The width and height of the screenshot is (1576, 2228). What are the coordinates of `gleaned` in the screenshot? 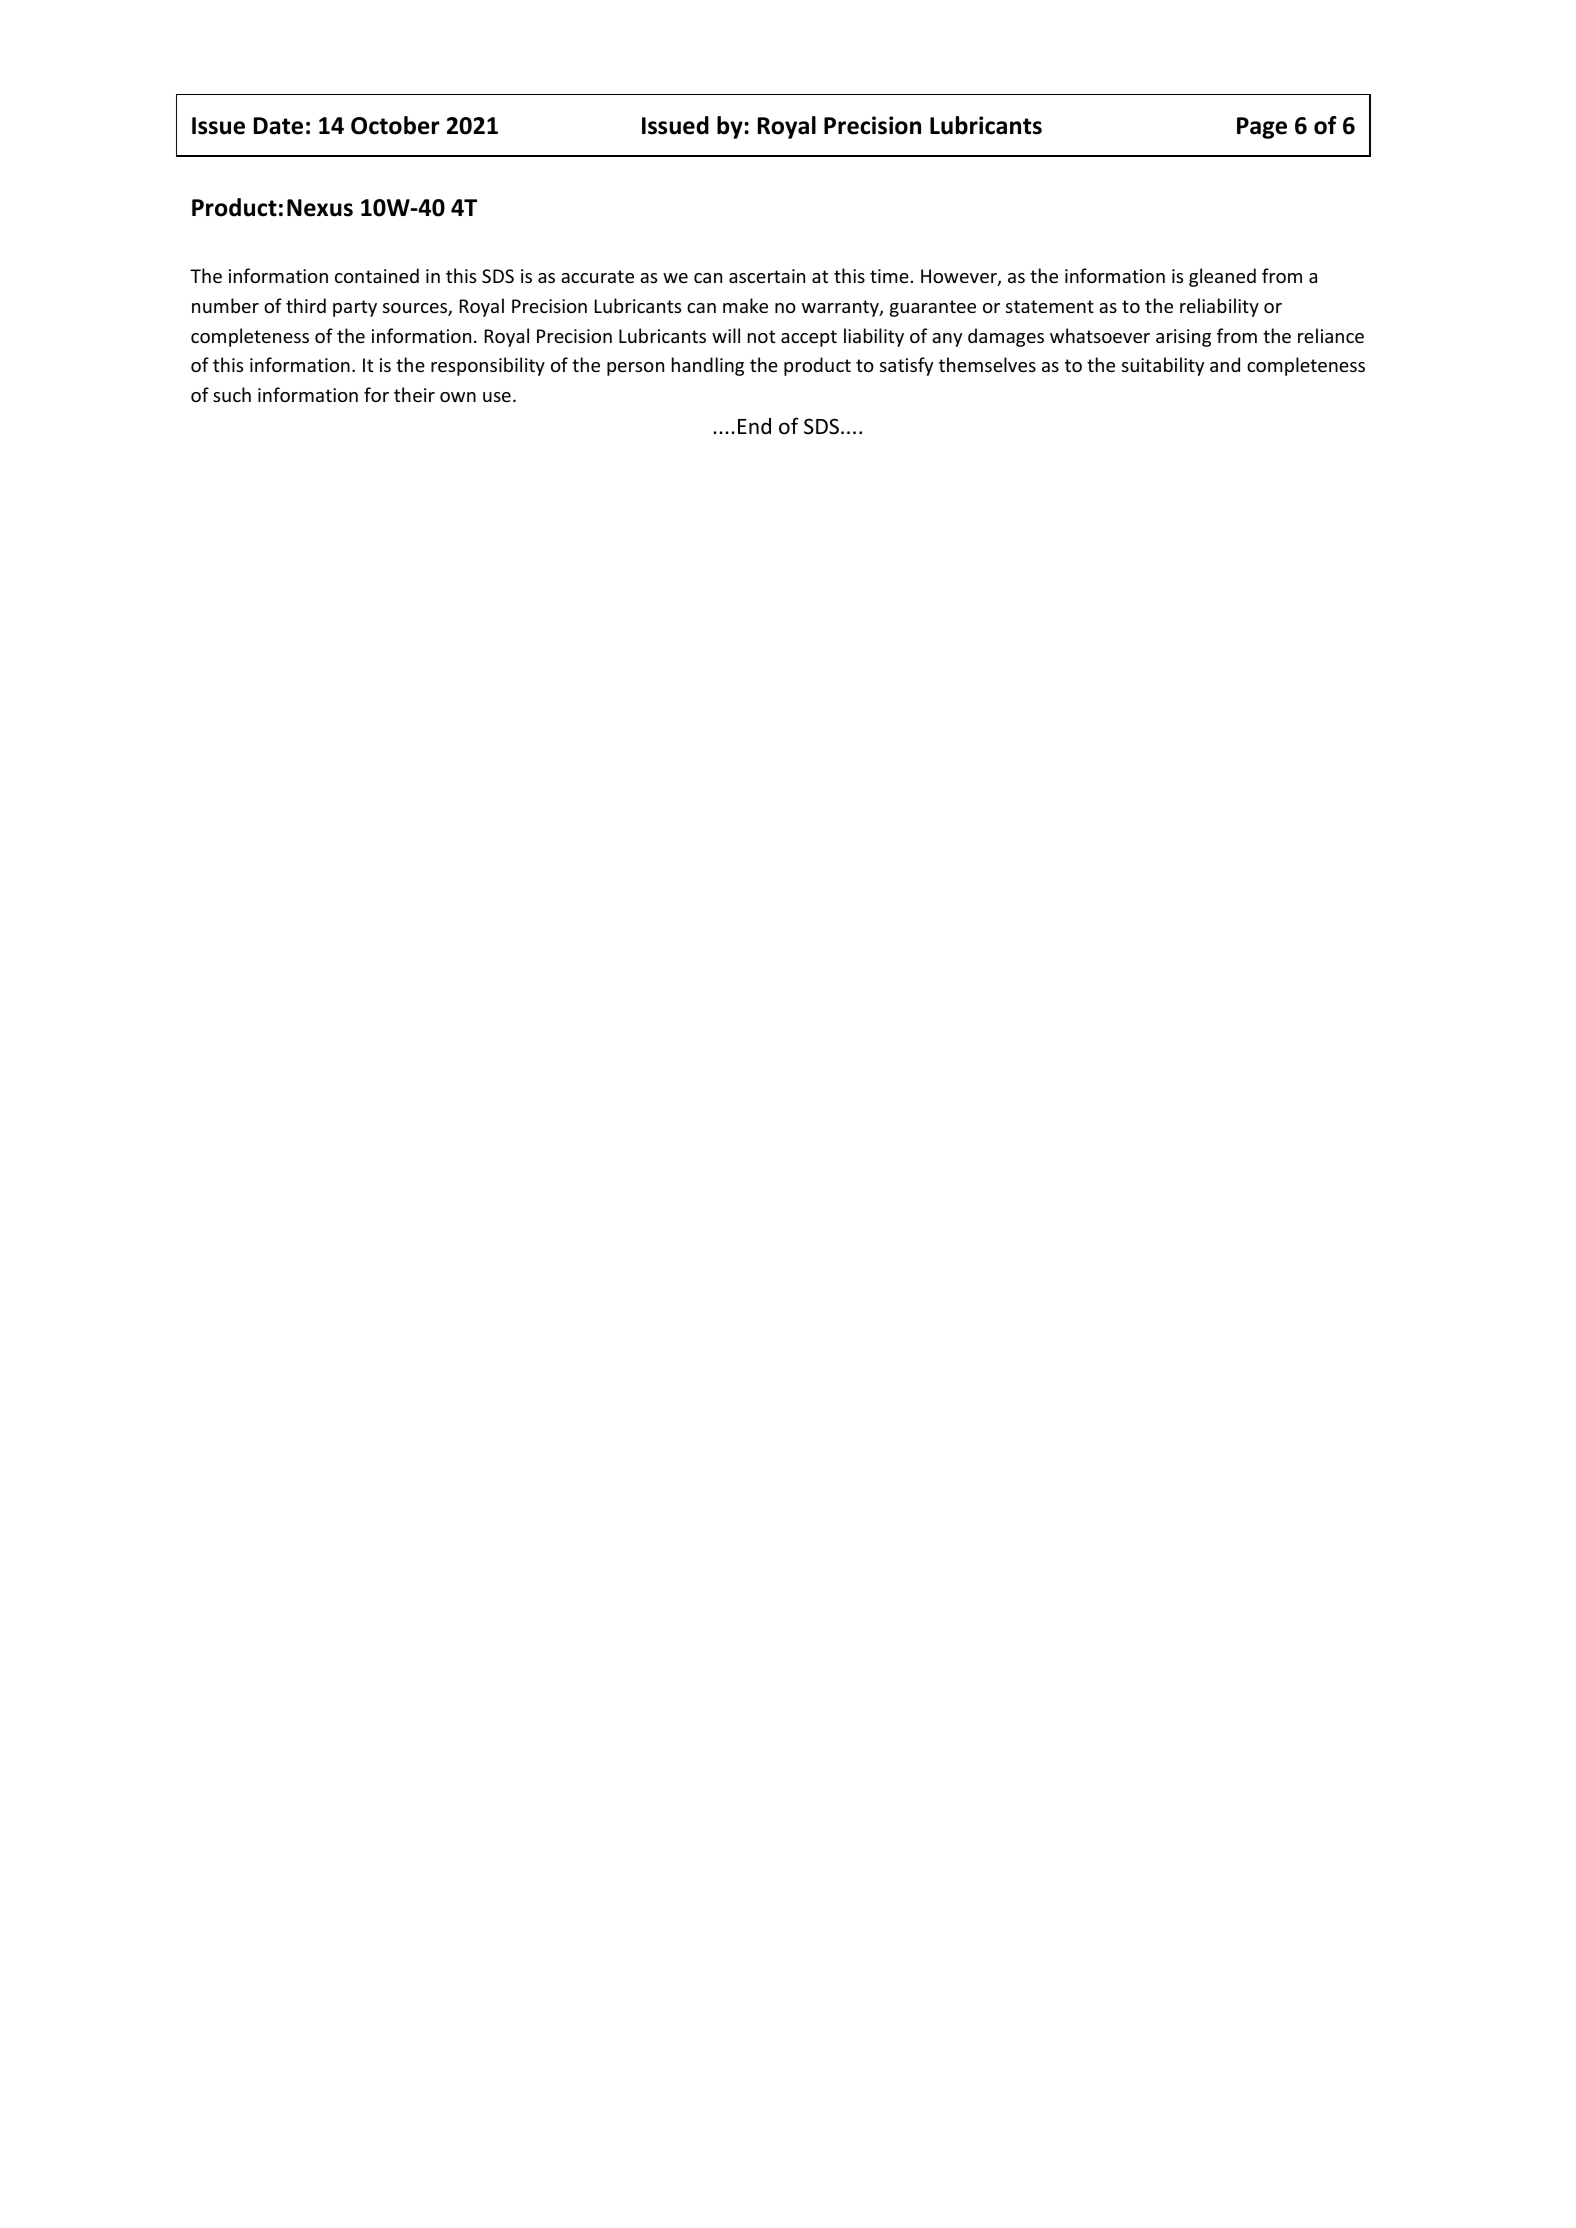 It's located at (1222, 277).
